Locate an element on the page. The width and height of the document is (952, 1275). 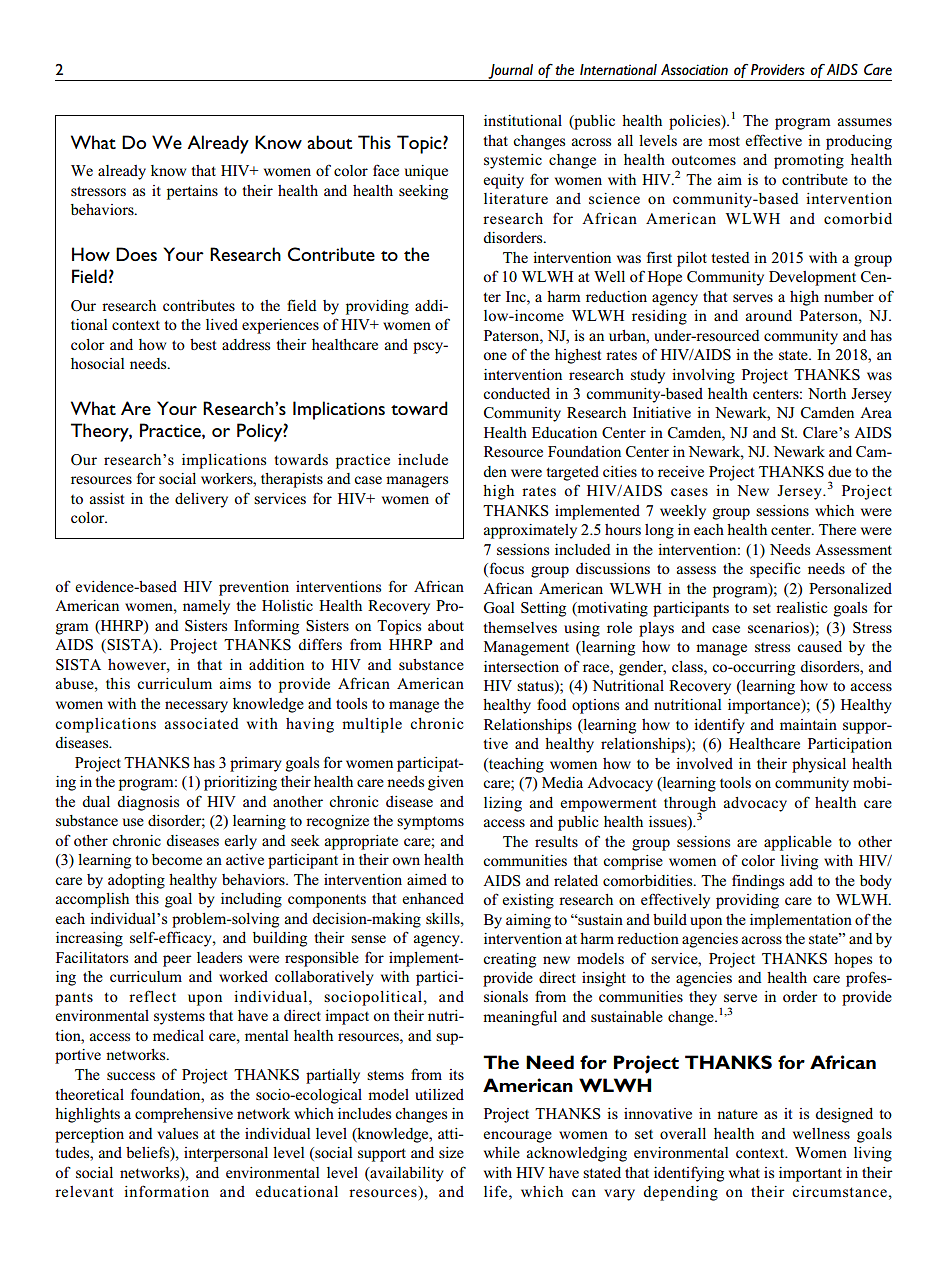
Journal is located at coordinates (510, 72).
